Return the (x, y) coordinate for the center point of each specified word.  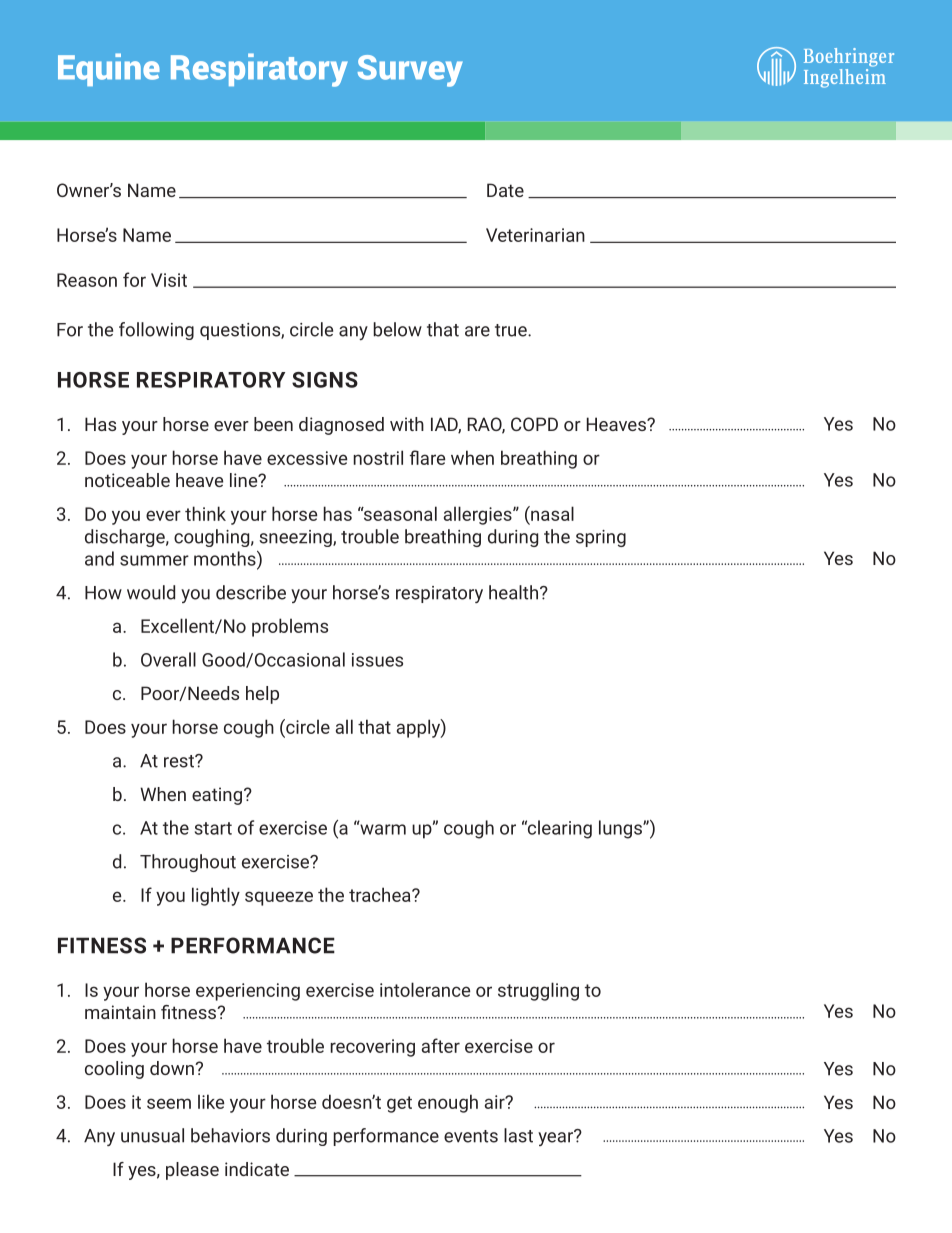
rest (180, 761)
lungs (621, 829)
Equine (109, 69)
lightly (216, 896)
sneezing (296, 538)
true (512, 330)
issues (377, 660)
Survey (410, 71)
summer (154, 560)
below (397, 329)
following (156, 331)
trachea (381, 894)
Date (505, 190)
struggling (538, 991)
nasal (551, 513)
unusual (152, 1135)
